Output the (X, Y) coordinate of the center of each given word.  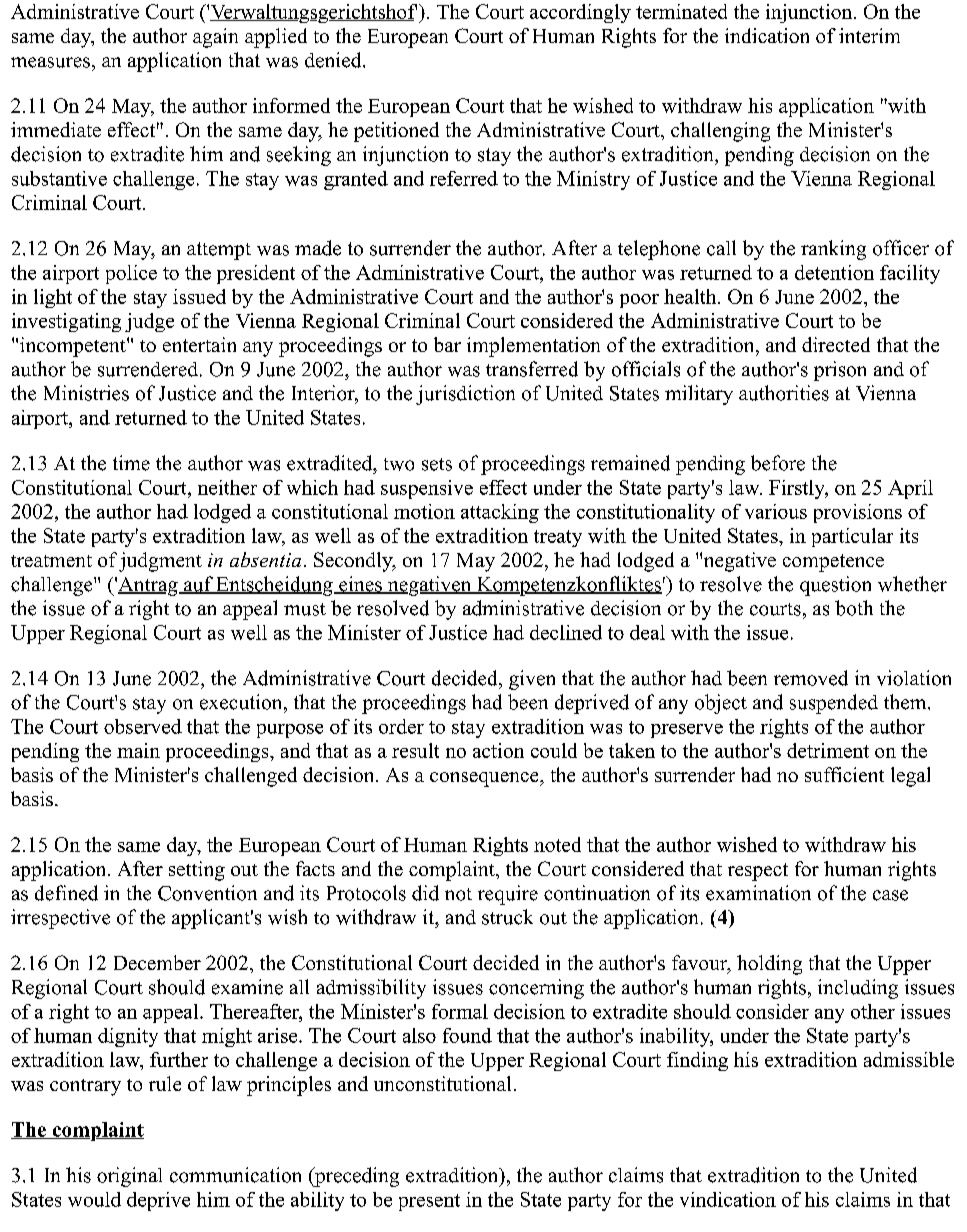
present (429, 1202)
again (215, 38)
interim (869, 35)
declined (566, 632)
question (835, 586)
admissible (909, 1059)
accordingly (580, 13)
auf (198, 585)
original (129, 1177)
